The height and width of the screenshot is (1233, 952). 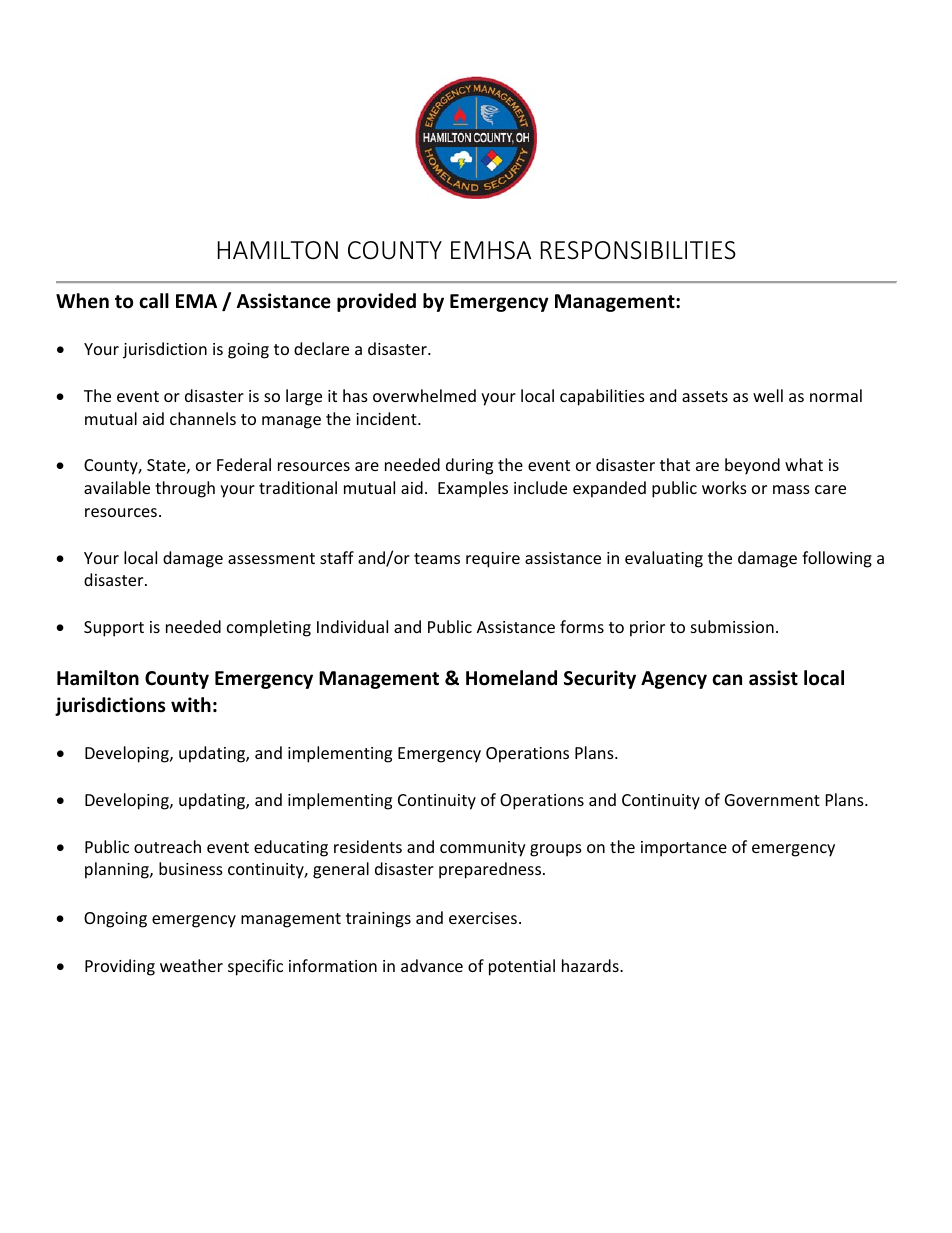 What do you see at coordinates (469, 466) in the screenshot?
I see `during` at bounding box center [469, 466].
